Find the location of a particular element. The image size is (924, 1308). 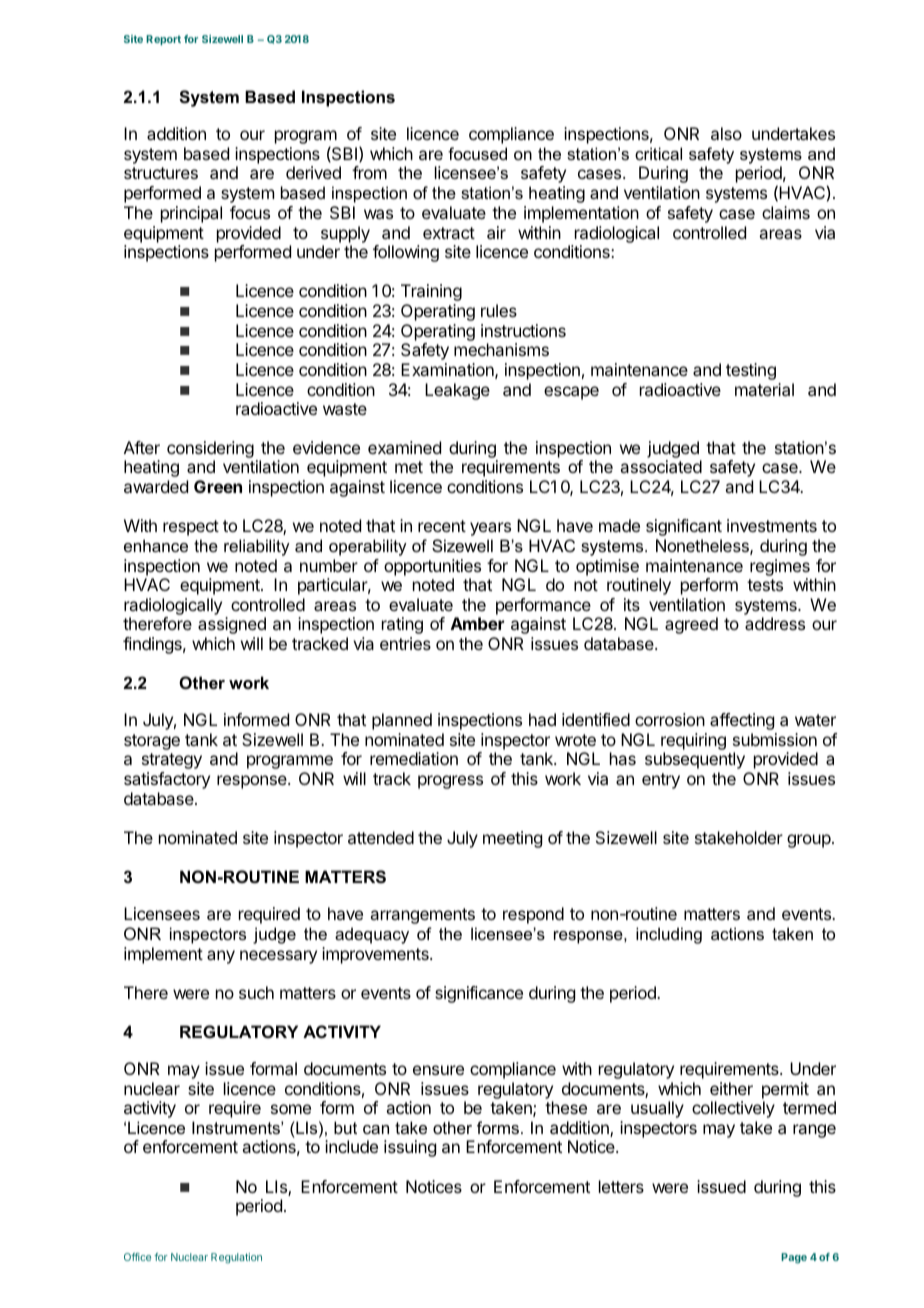

address is located at coordinates (775, 623).
